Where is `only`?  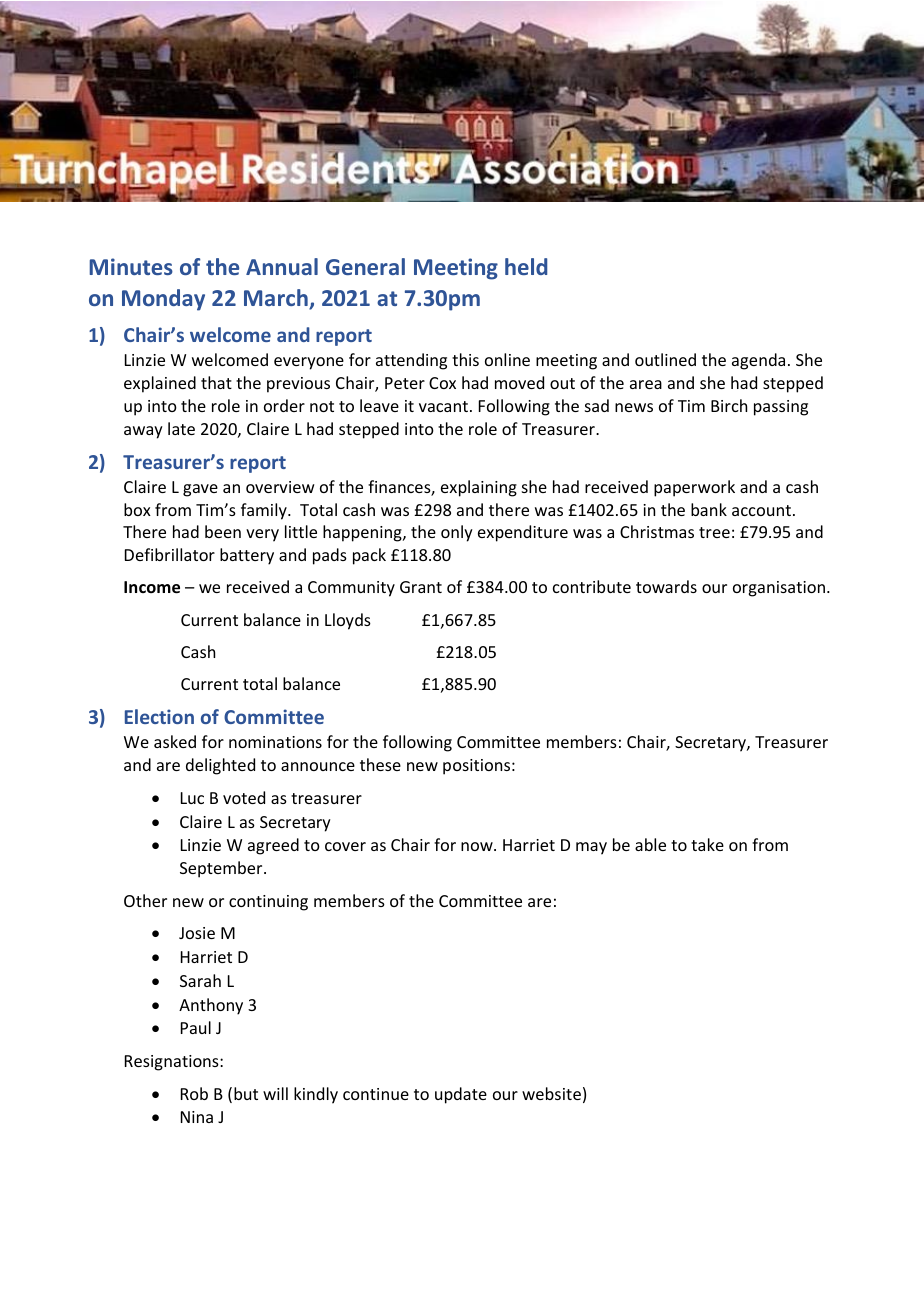
only is located at coordinates (457, 533).
